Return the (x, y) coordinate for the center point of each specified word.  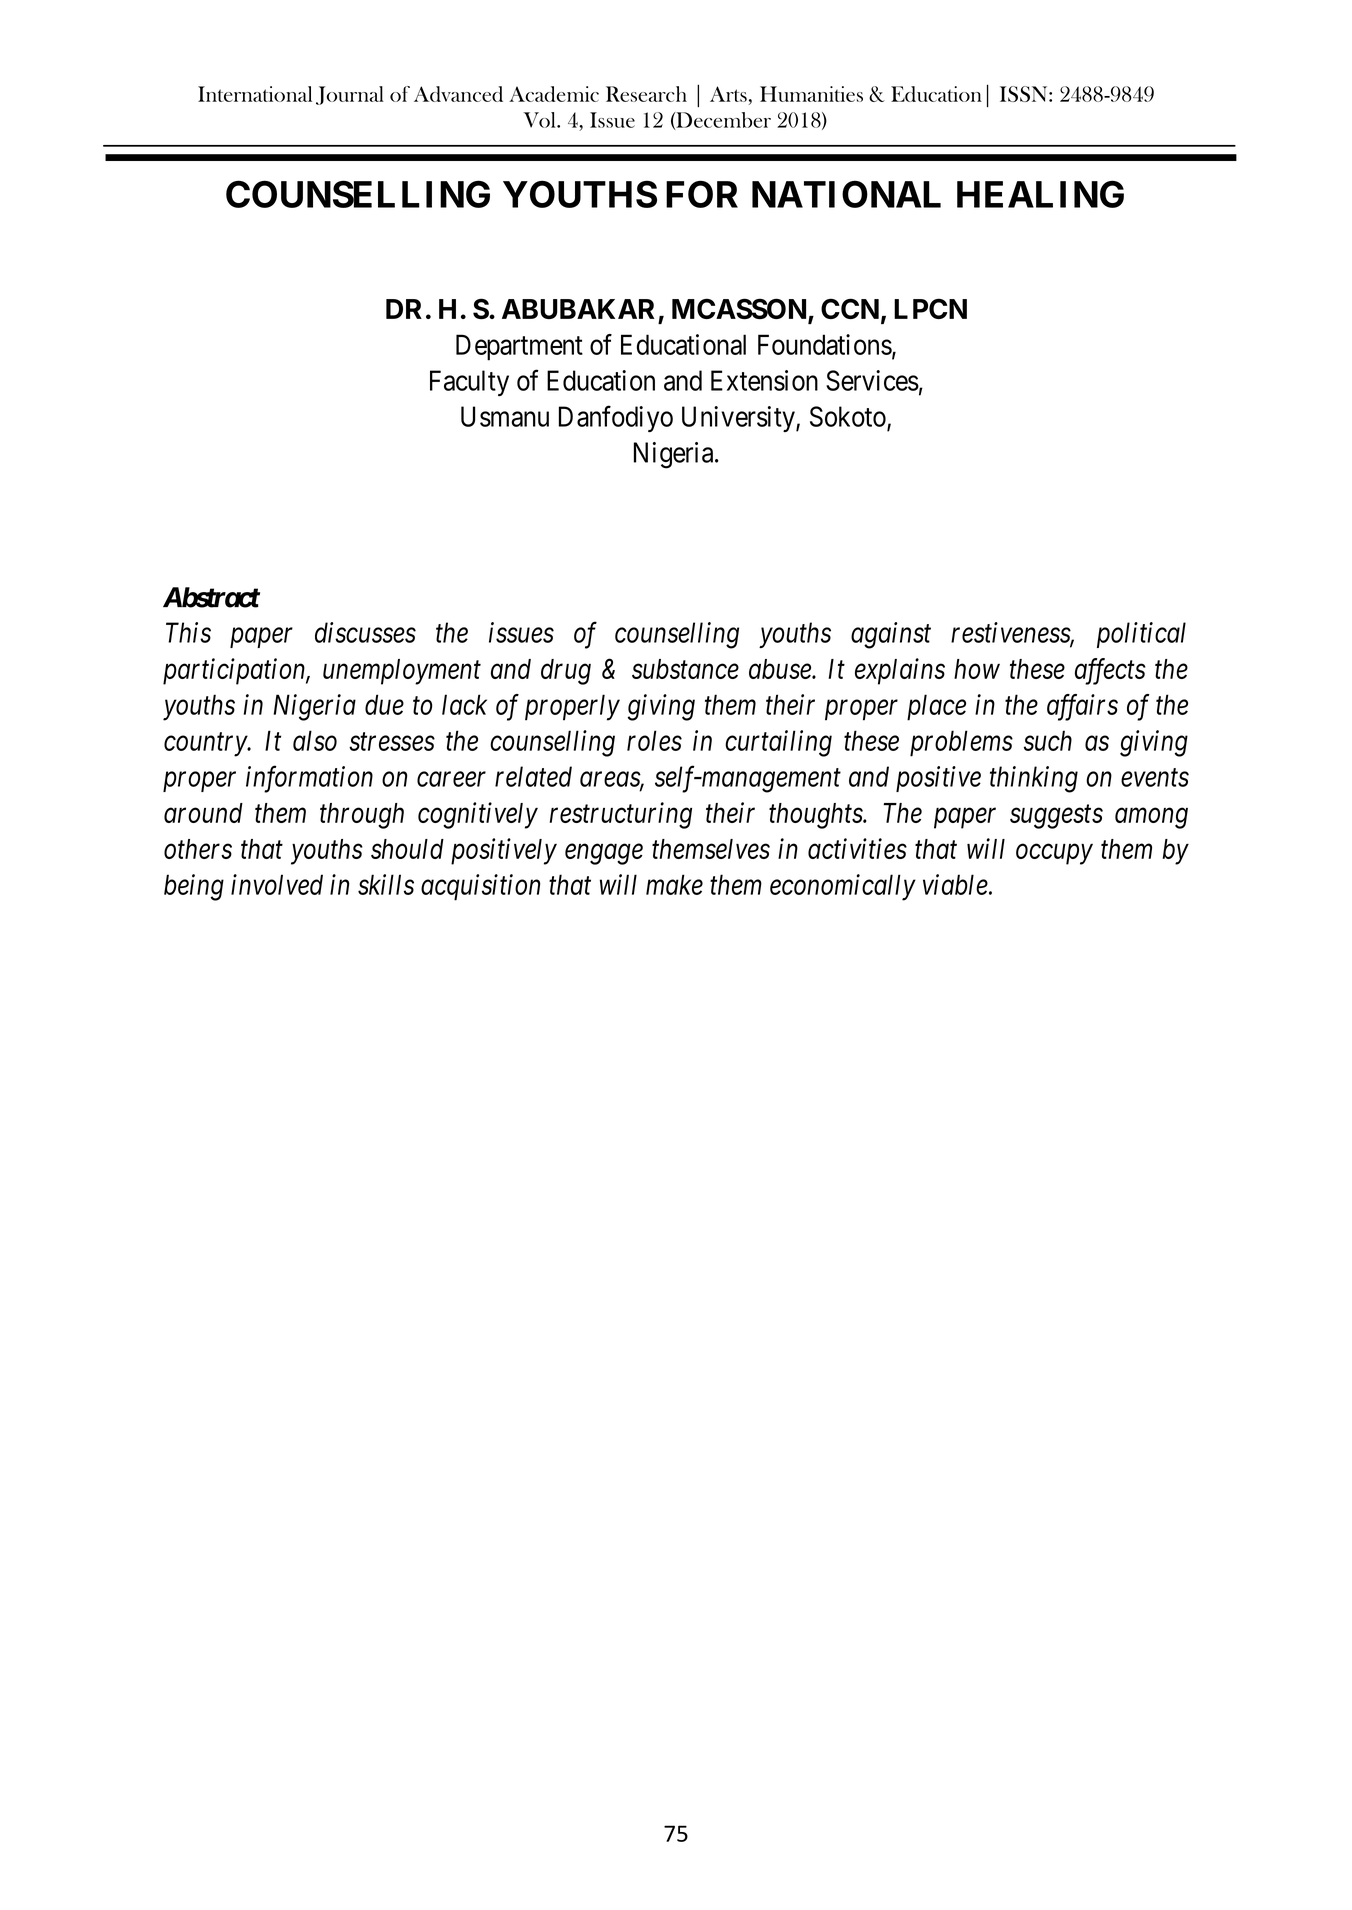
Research (646, 94)
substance (685, 669)
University (739, 419)
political (1141, 635)
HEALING (1040, 194)
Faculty (469, 383)
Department (519, 347)
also (315, 740)
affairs (1082, 707)
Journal (350, 95)
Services (872, 380)
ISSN (1025, 94)
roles (654, 740)
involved (277, 884)
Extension (764, 380)
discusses (365, 632)
